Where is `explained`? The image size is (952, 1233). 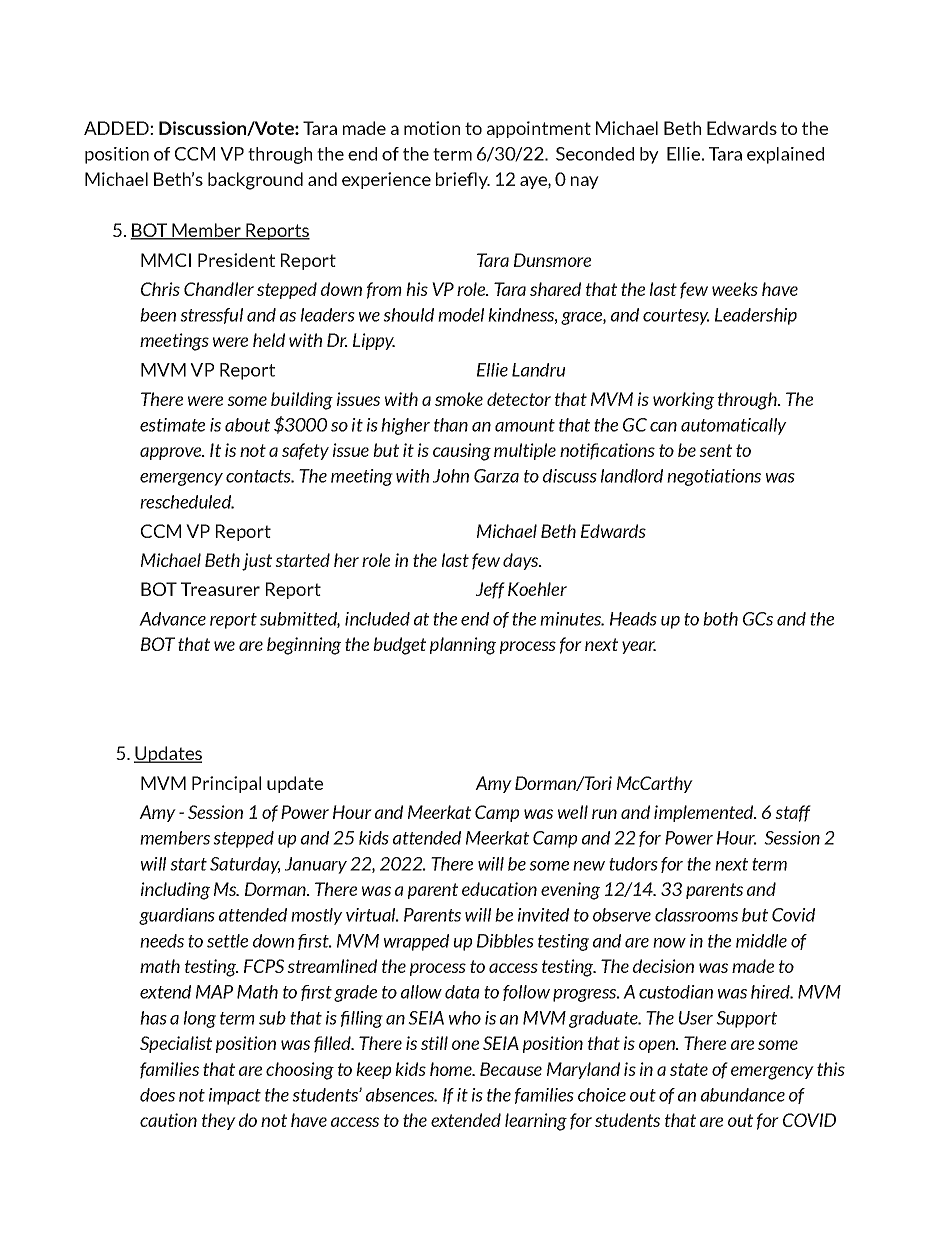
explained is located at coordinates (785, 155).
